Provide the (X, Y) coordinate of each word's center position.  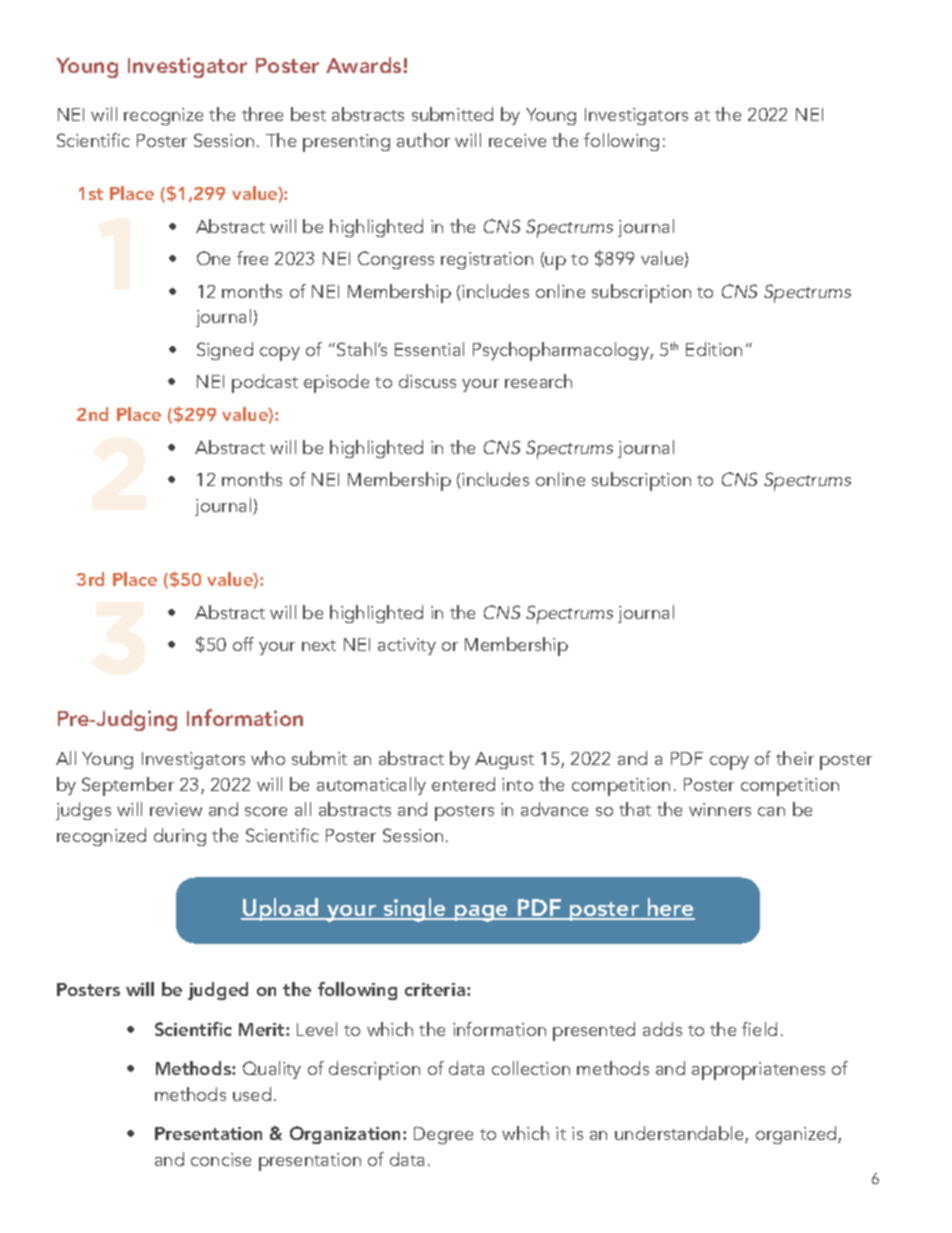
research (538, 381)
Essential (429, 349)
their (795, 758)
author (423, 140)
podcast (265, 383)
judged (218, 991)
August (504, 760)
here (670, 908)
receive (517, 140)
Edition (714, 349)
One (213, 258)
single (414, 910)
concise (221, 1159)
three (262, 114)
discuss (427, 381)
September (128, 786)
